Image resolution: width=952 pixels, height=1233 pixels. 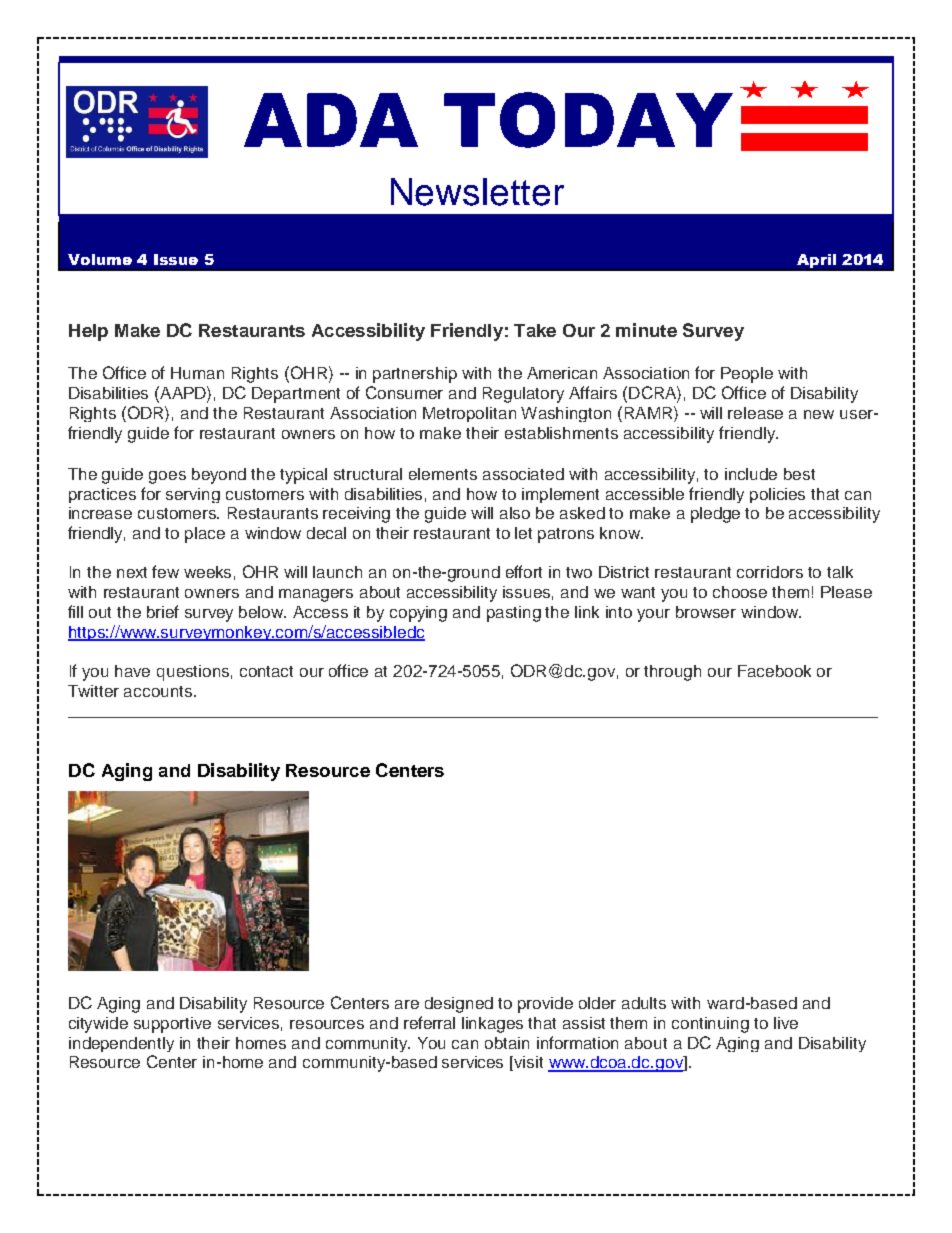 I want to click on TODAY, so click(x=588, y=120).
